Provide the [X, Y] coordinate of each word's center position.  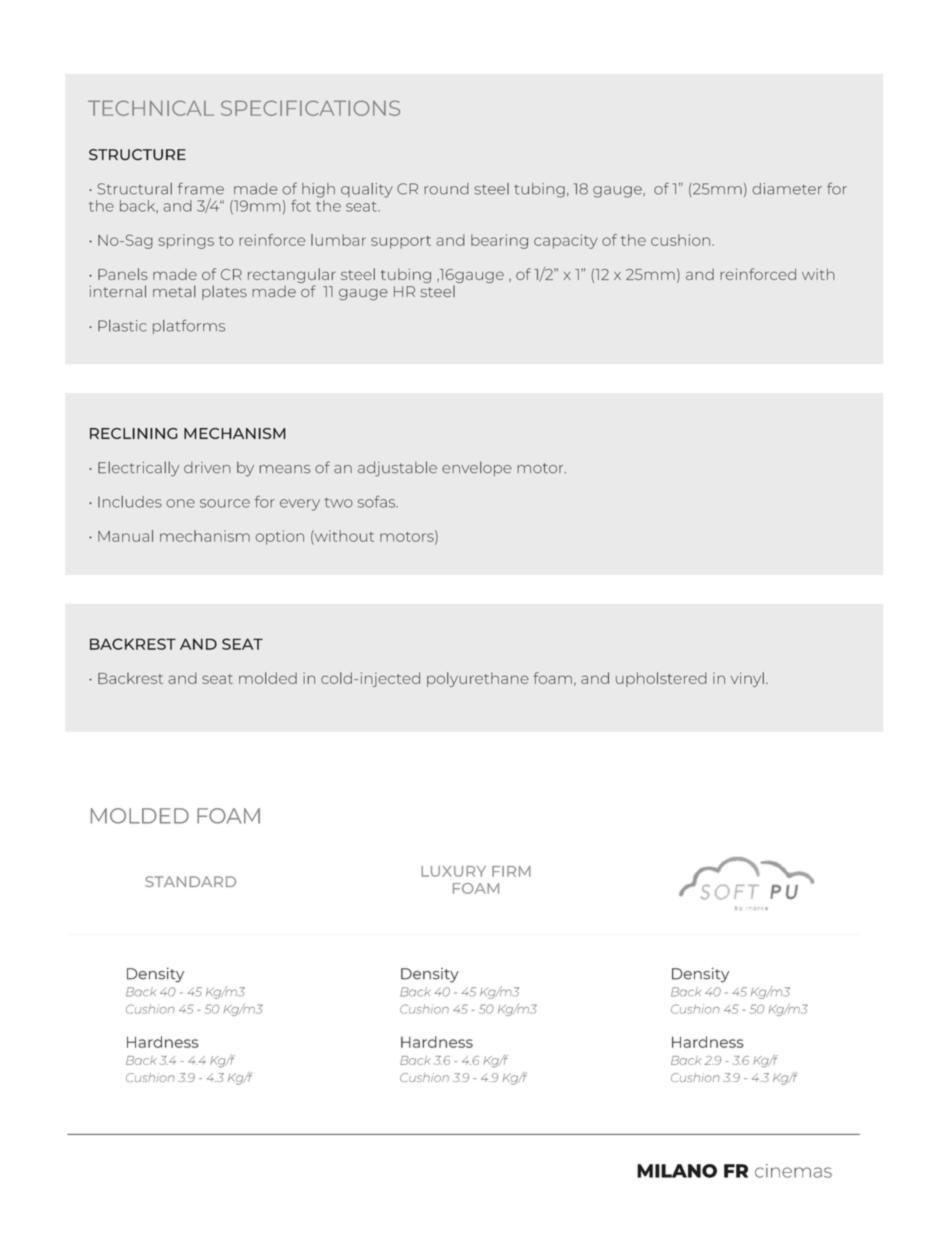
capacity [566, 241]
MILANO [677, 1171]
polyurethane [478, 679]
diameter [787, 189]
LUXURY [453, 871]
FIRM [511, 871]
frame [201, 188]
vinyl [747, 679]
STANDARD [190, 881]
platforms [189, 326]
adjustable [397, 469]
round [446, 189]
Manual [125, 536]
